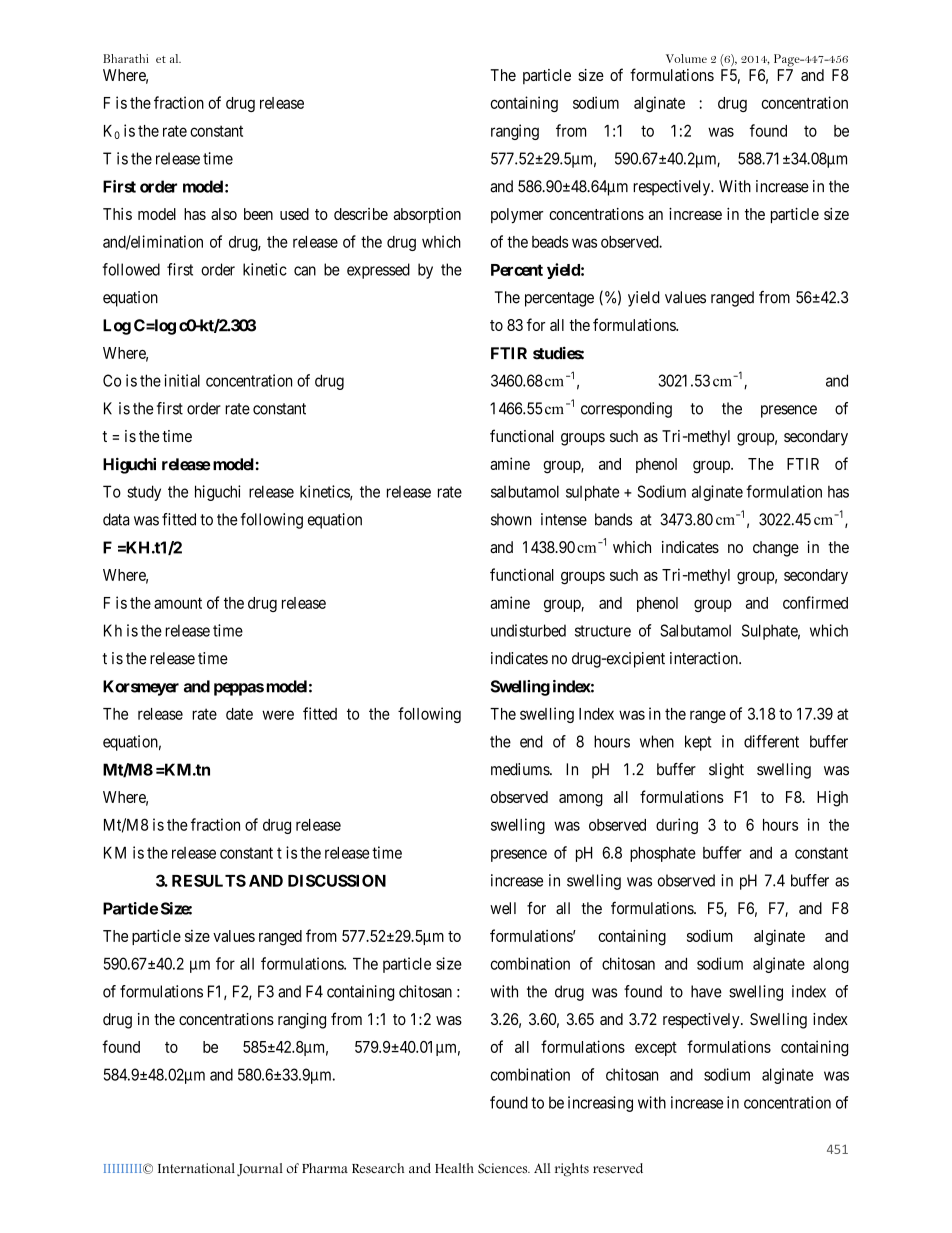  Describe the element at coordinates (663, 854) in the screenshot. I see `phosphate` at that location.
